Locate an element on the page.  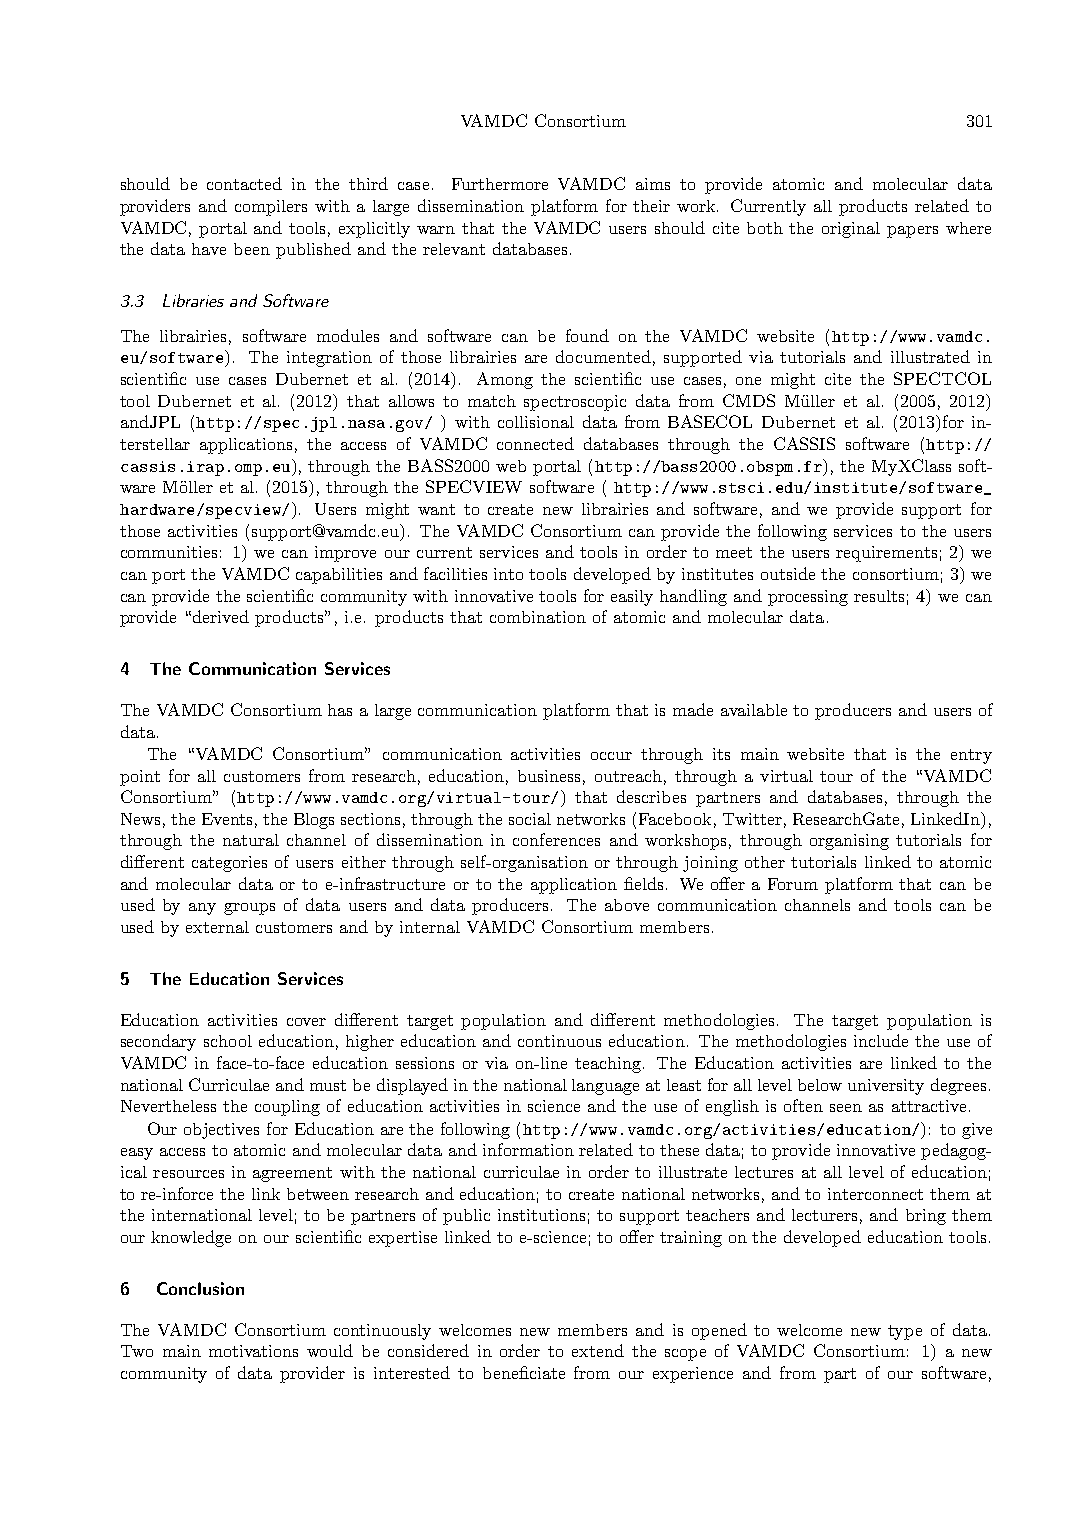
motivations is located at coordinates (253, 1351).
